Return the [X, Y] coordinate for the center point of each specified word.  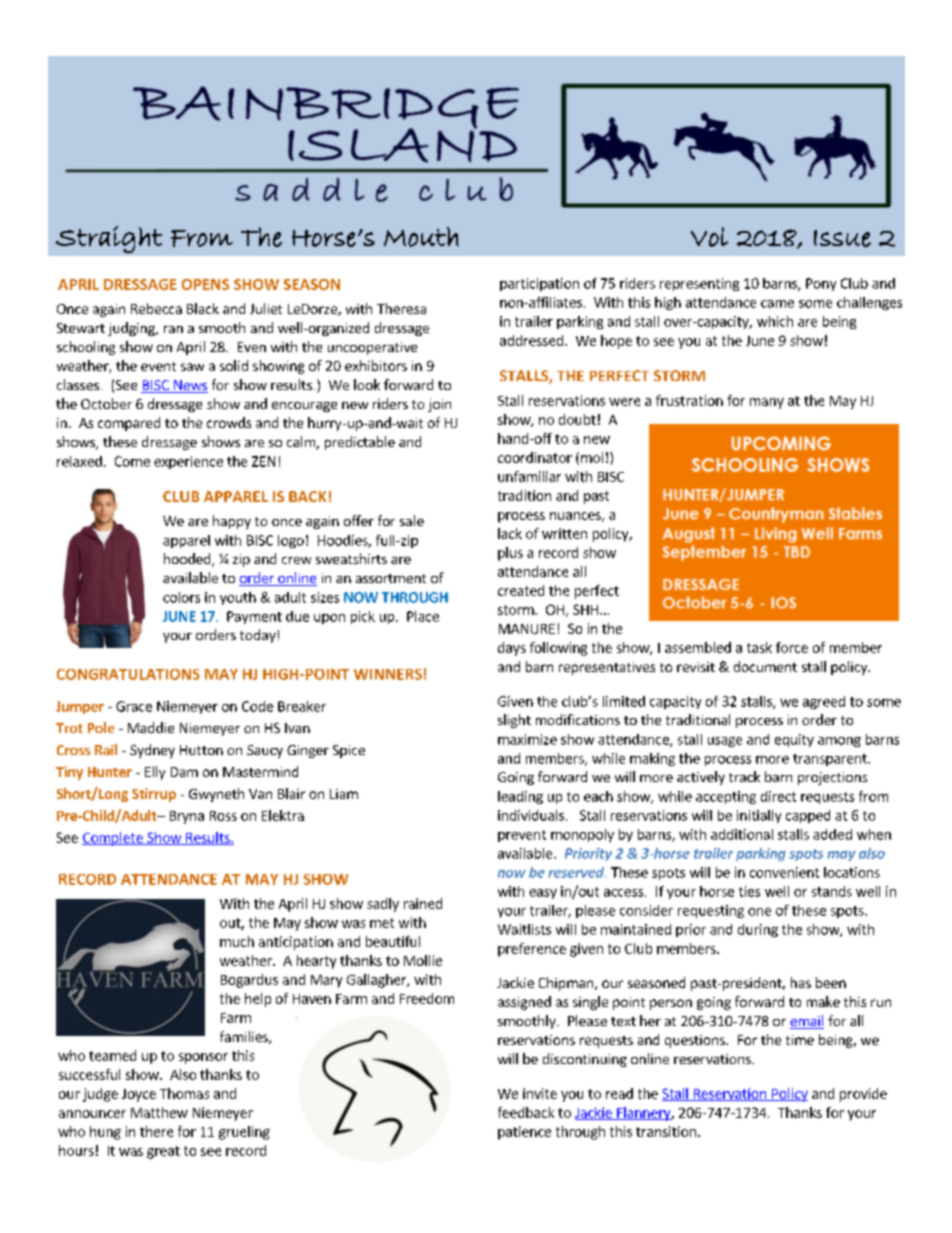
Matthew [159, 1112]
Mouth [421, 237]
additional [742, 834]
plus [510, 554]
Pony [821, 284]
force [792, 647]
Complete [113, 839]
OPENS [205, 284]
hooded [188, 560]
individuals [531, 815]
